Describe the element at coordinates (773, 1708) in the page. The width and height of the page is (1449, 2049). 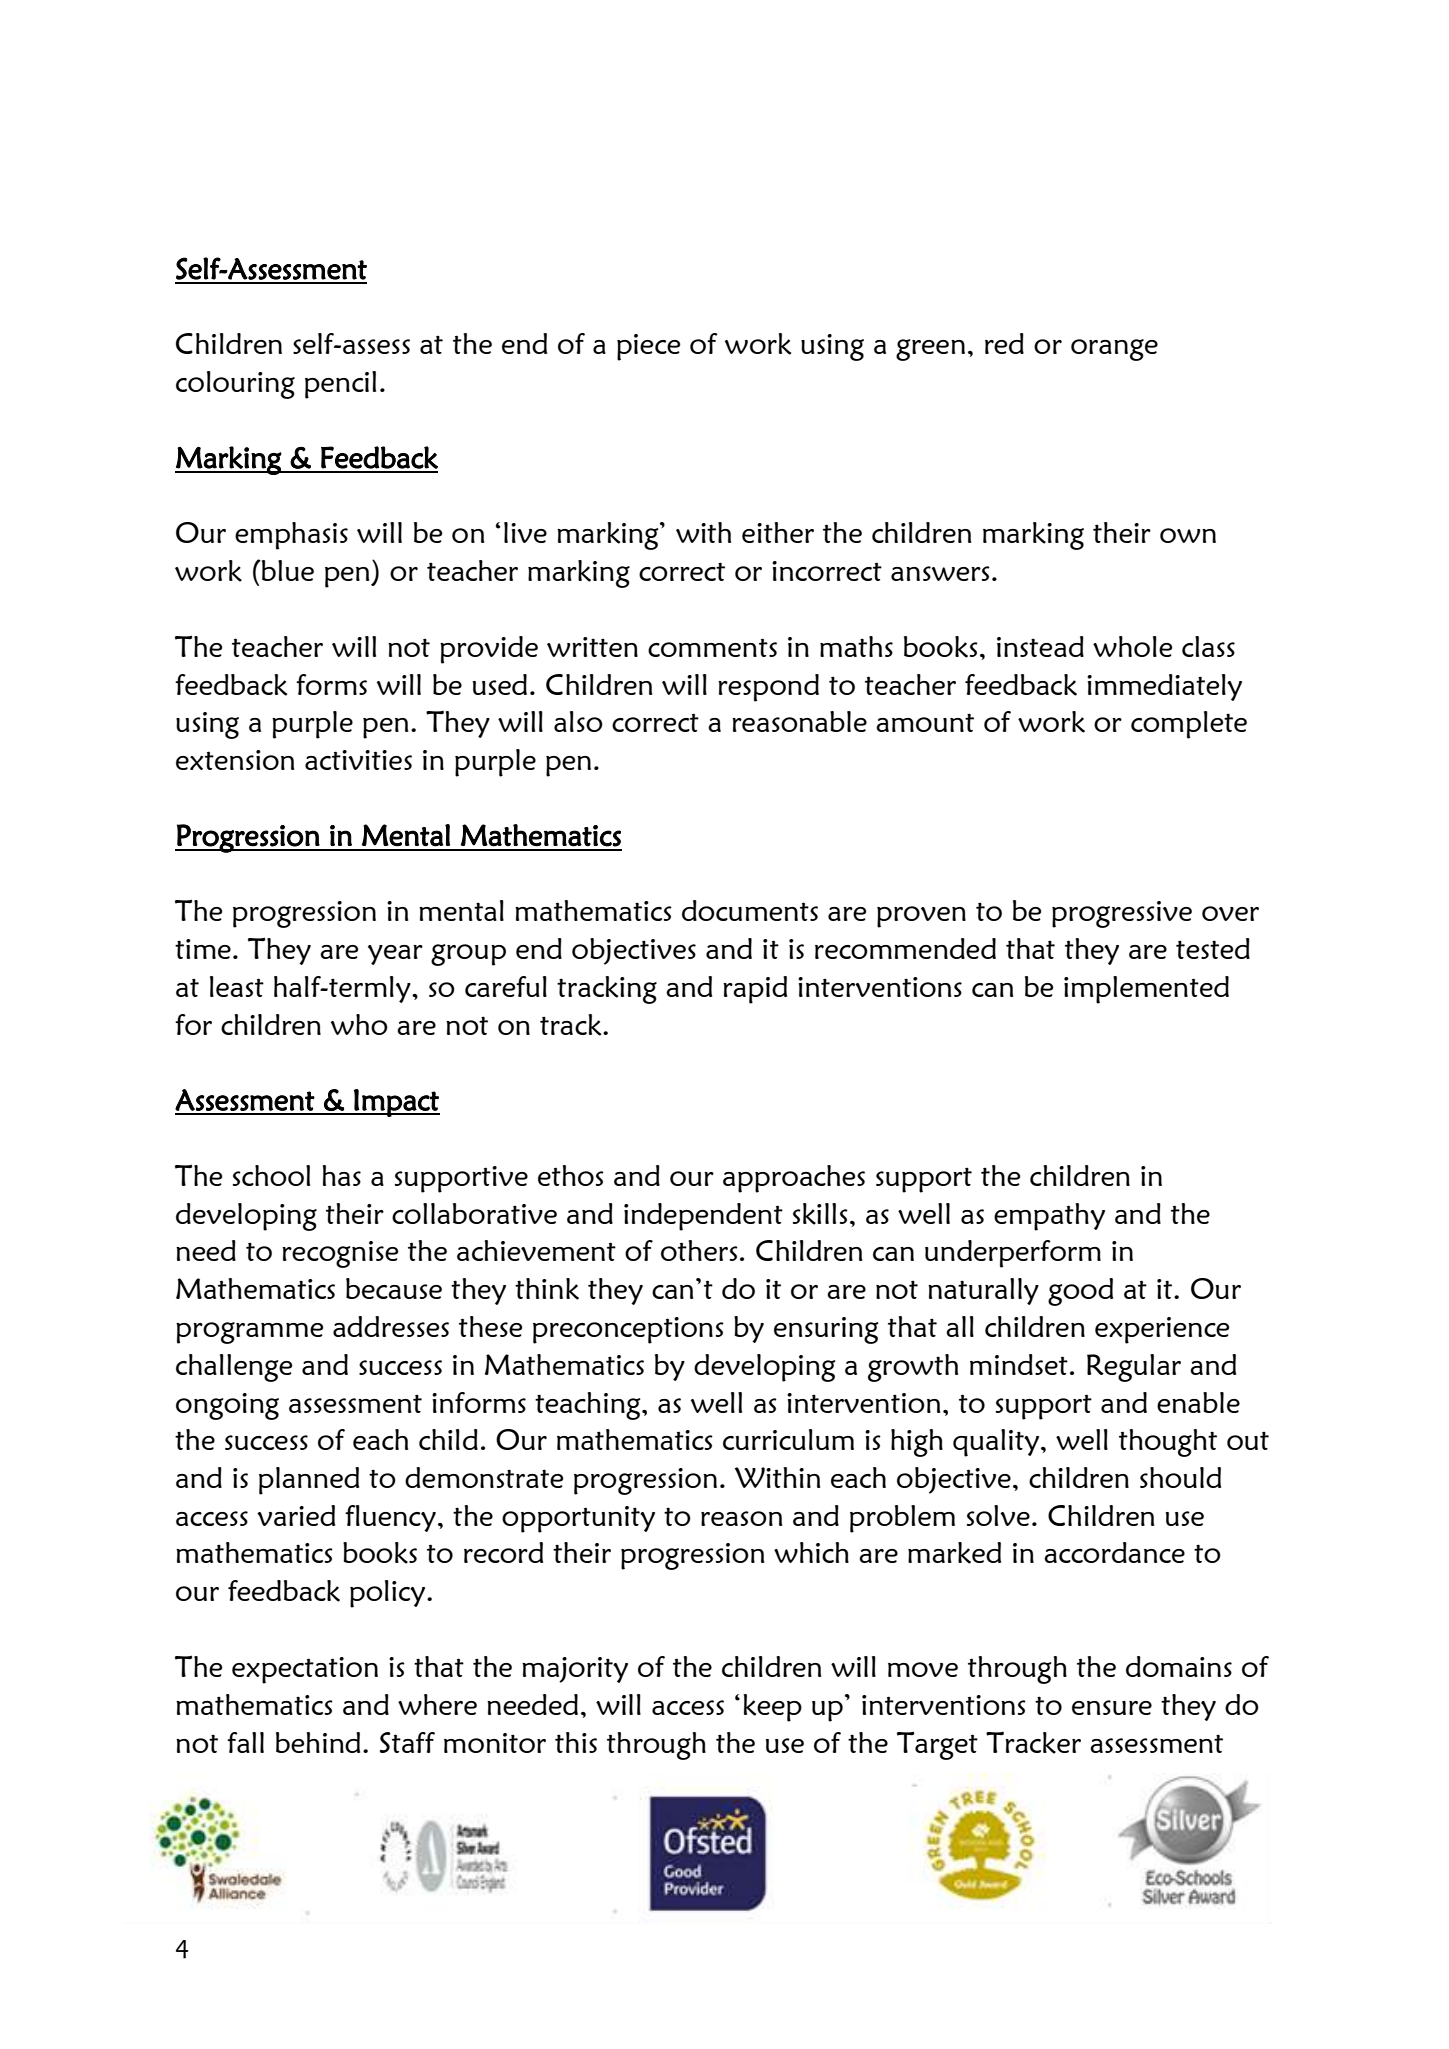
I see `keep` at that location.
